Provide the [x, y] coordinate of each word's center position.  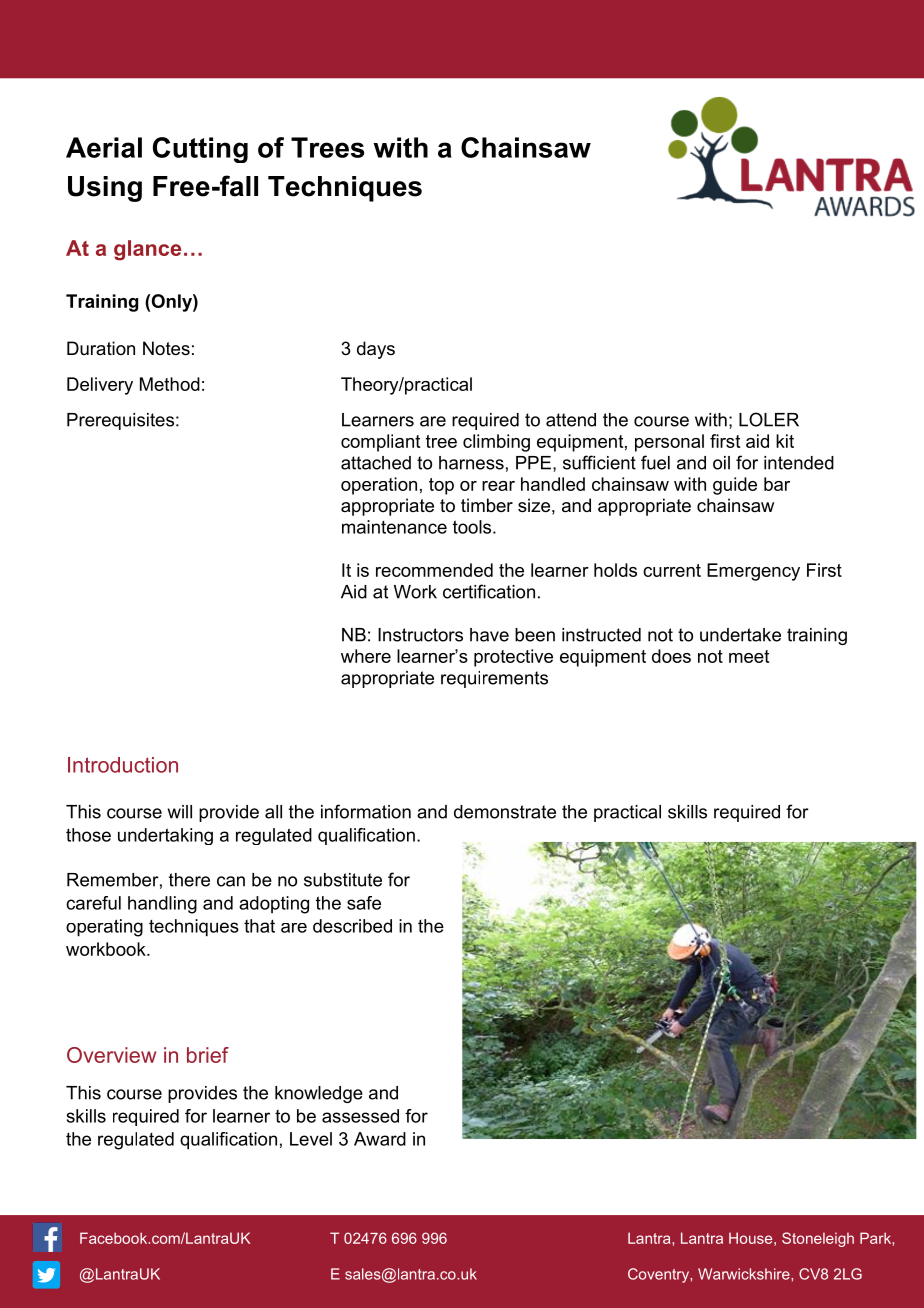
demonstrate [505, 812]
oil [721, 463]
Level [311, 1139]
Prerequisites [120, 421]
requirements [494, 679]
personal [669, 443]
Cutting [200, 150]
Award [380, 1139]
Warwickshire [745, 1274]
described [352, 926]
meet [749, 656]
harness [471, 463]
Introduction [123, 765]
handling [162, 905]
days [376, 350]
